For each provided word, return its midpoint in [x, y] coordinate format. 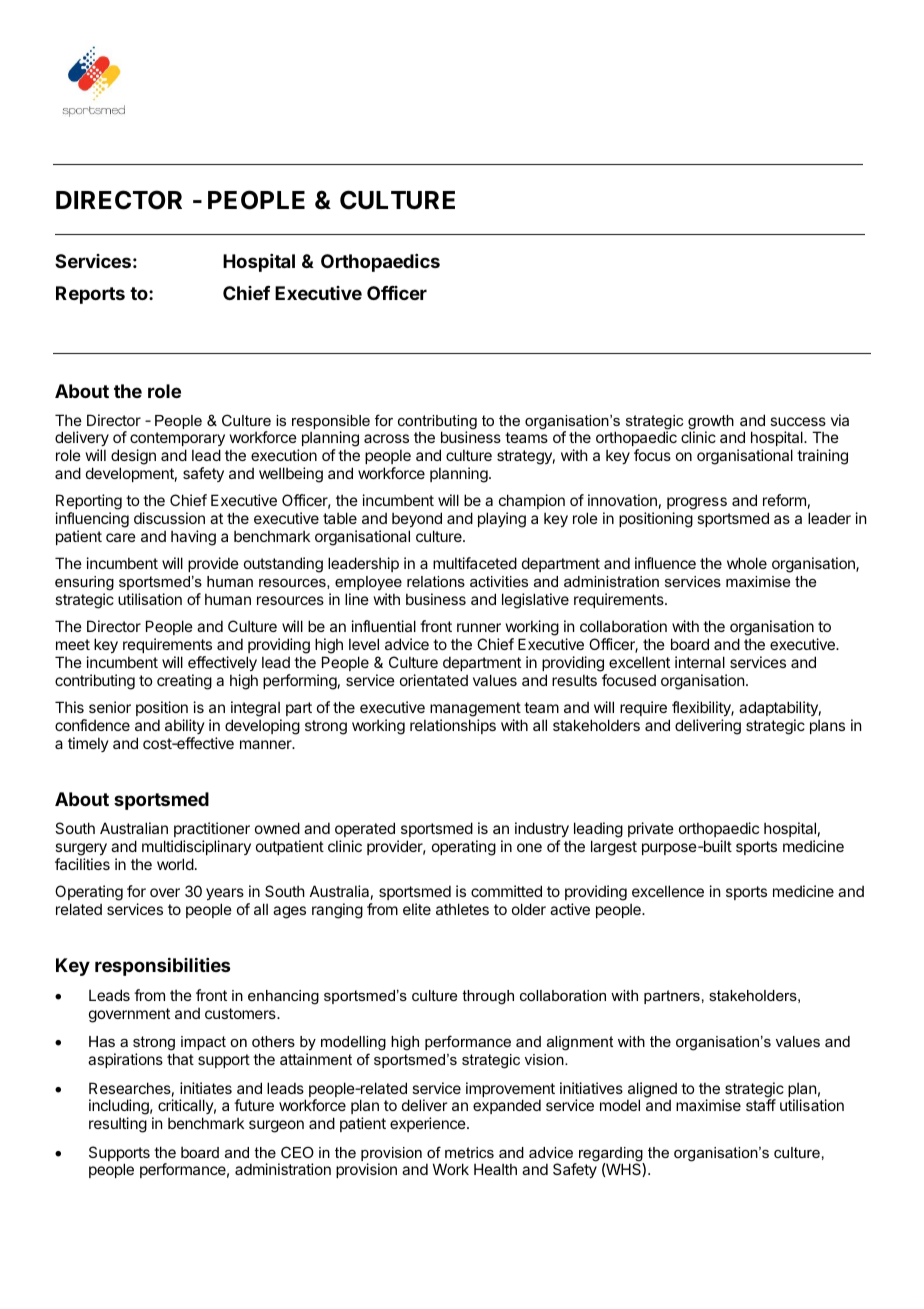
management [476, 711]
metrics [469, 1152]
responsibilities [163, 966]
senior [110, 707]
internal [700, 662]
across [386, 438]
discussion [169, 518]
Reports [90, 295]
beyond [417, 521]
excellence [668, 891]
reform [784, 500]
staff [761, 1105]
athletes [462, 909]
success [798, 421]
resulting [118, 1125]
